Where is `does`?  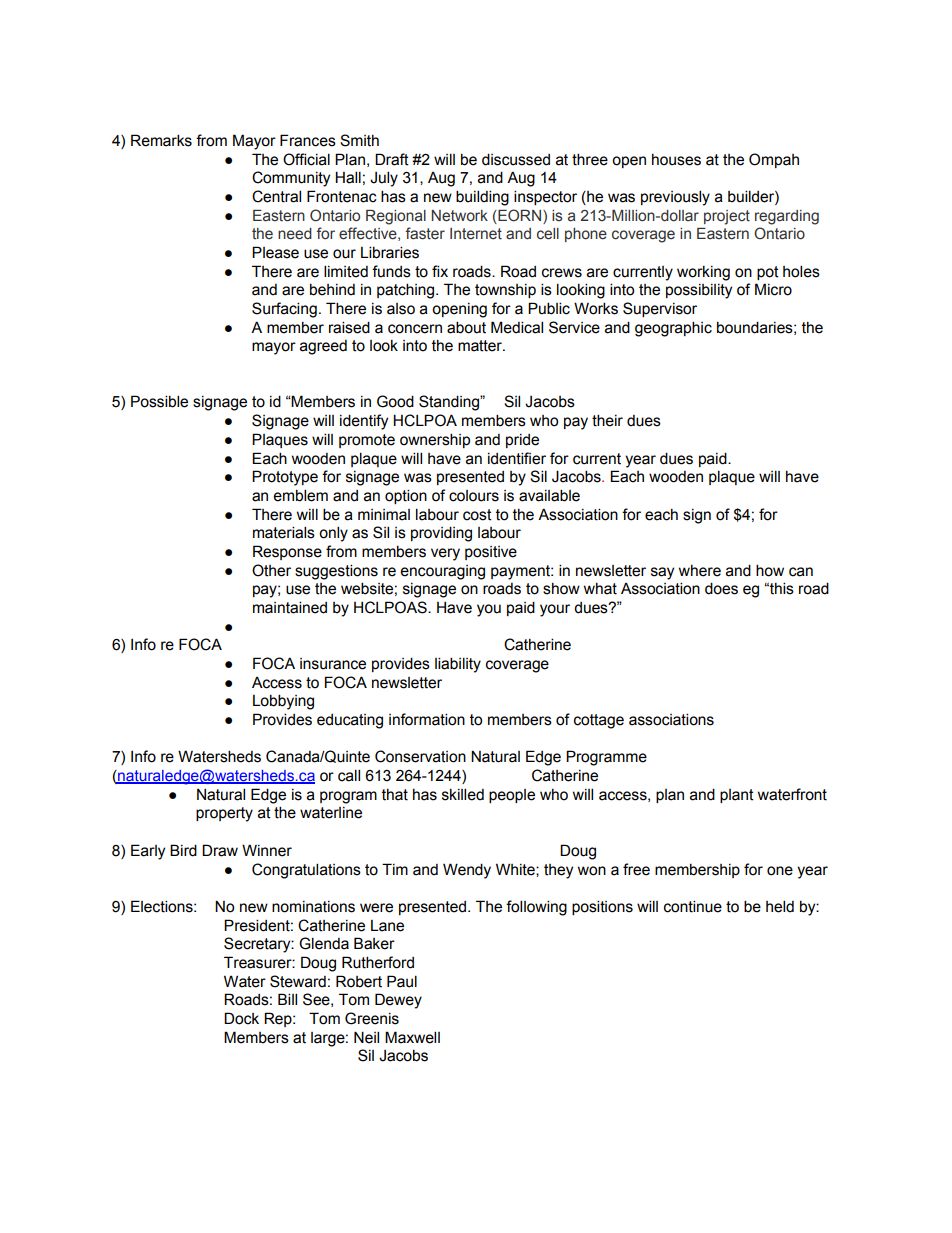 does is located at coordinates (721, 588).
